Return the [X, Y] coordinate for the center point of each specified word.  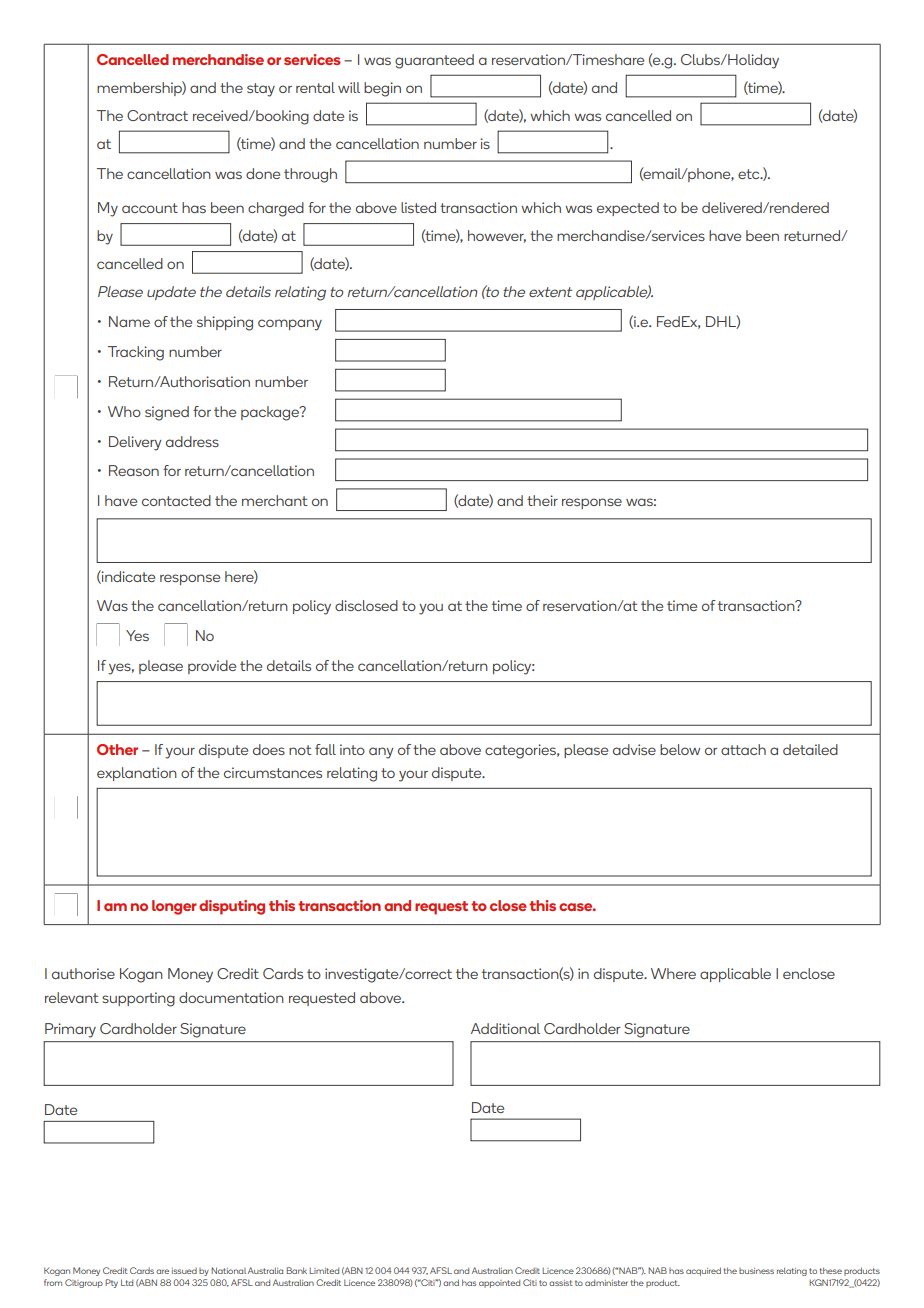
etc [750, 174]
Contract [157, 115]
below [680, 749]
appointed [499, 1283]
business [756, 1271]
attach [743, 749]
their [542, 500]
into [352, 749]
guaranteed [434, 61]
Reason [134, 470]
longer [174, 907]
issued [184, 1271]
